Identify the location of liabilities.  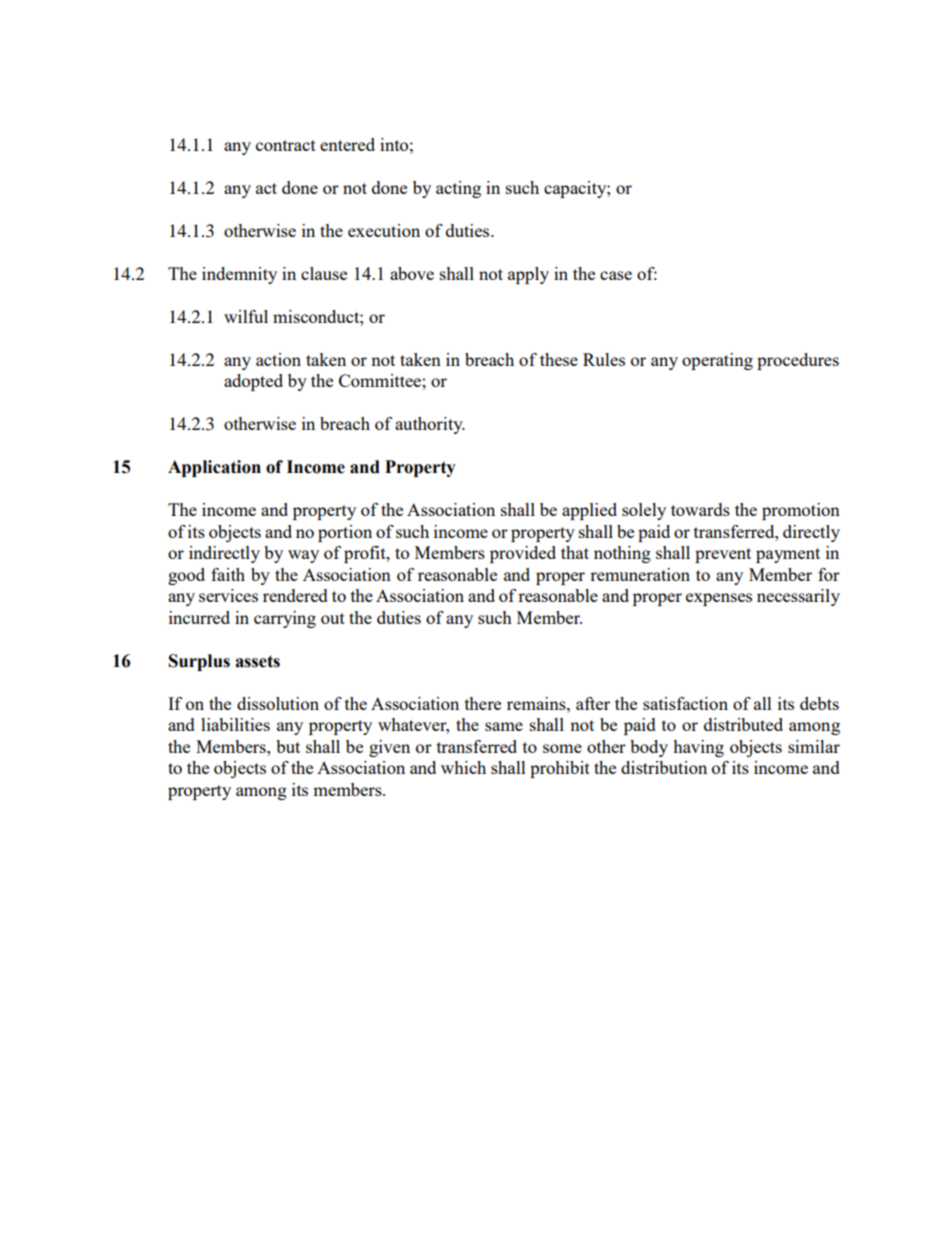
(235, 724).
